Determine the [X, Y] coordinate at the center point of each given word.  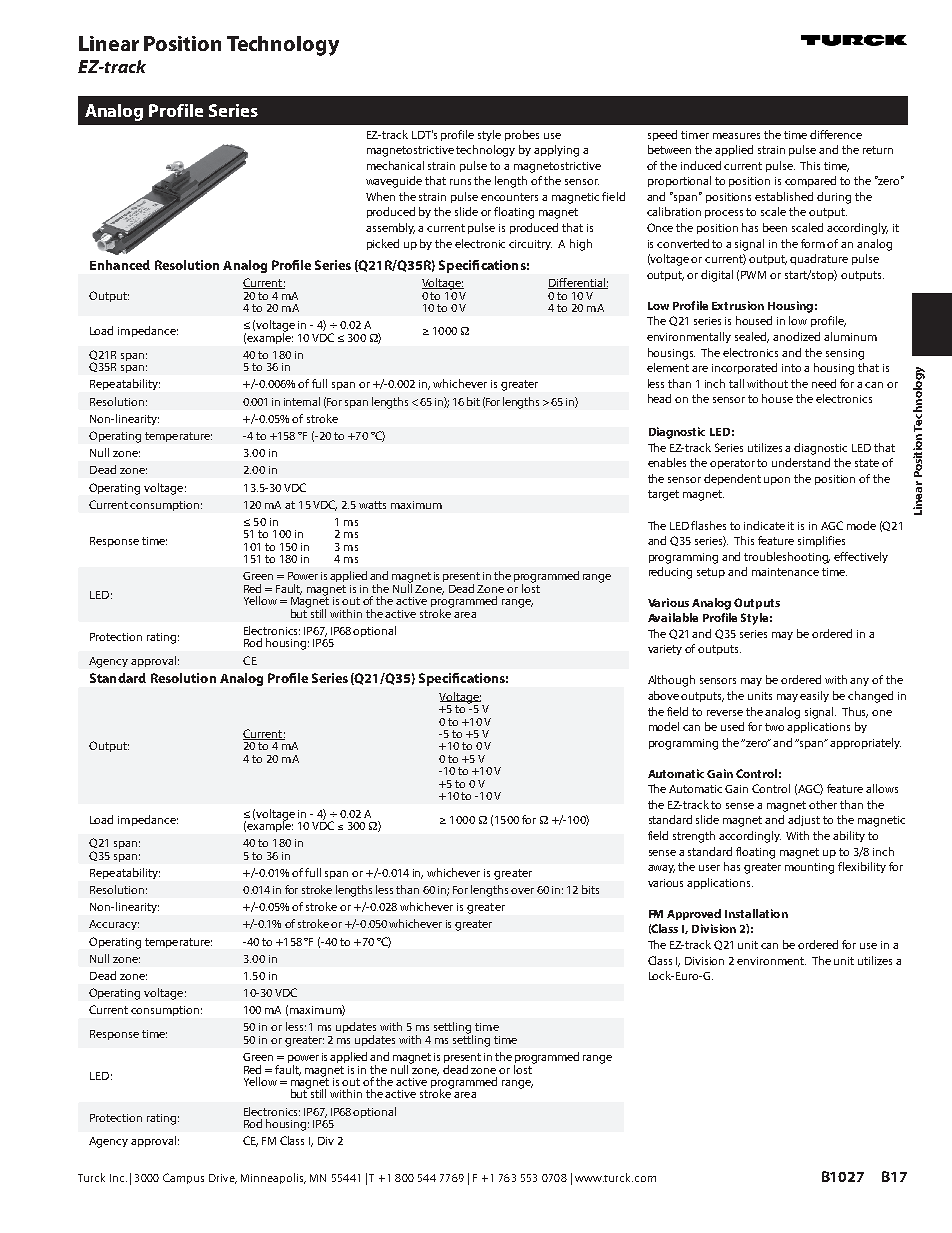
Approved [694, 914]
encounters [509, 197]
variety [665, 650]
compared [810, 181]
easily [814, 696]
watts [372, 505]
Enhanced [120, 265]
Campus [183, 1178]
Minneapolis [273, 1178]
